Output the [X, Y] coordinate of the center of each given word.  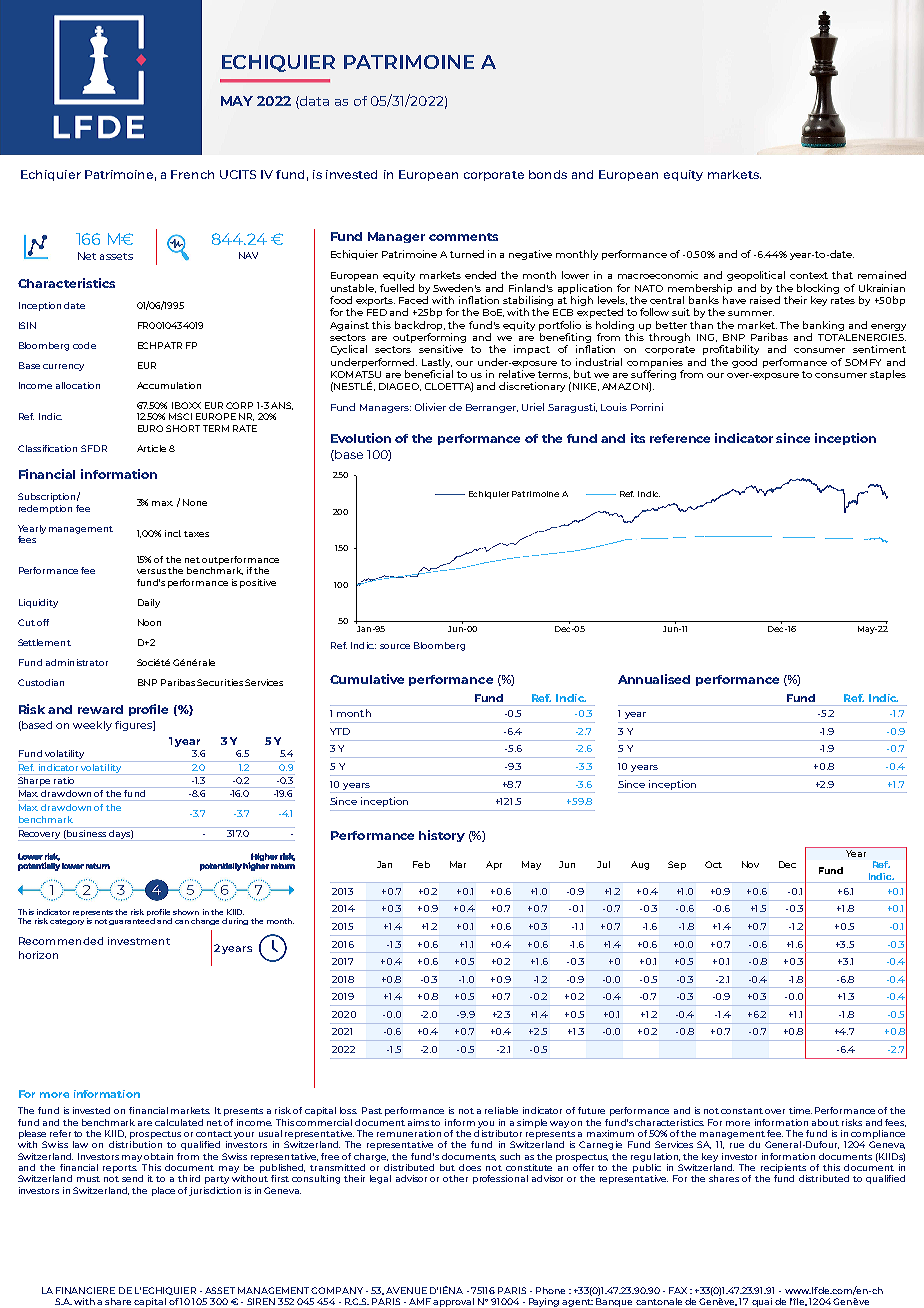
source [395, 646]
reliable [501, 1110]
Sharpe [35, 782]
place [163, 1191]
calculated [179, 1122]
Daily [149, 603]
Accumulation [169, 385]
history [442, 836]
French [192, 174]
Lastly [437, 363]
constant [742, 1111]
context [809, 275]
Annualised [654, 679]
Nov [750, 864]
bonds [548, 174]
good [744, 363]
